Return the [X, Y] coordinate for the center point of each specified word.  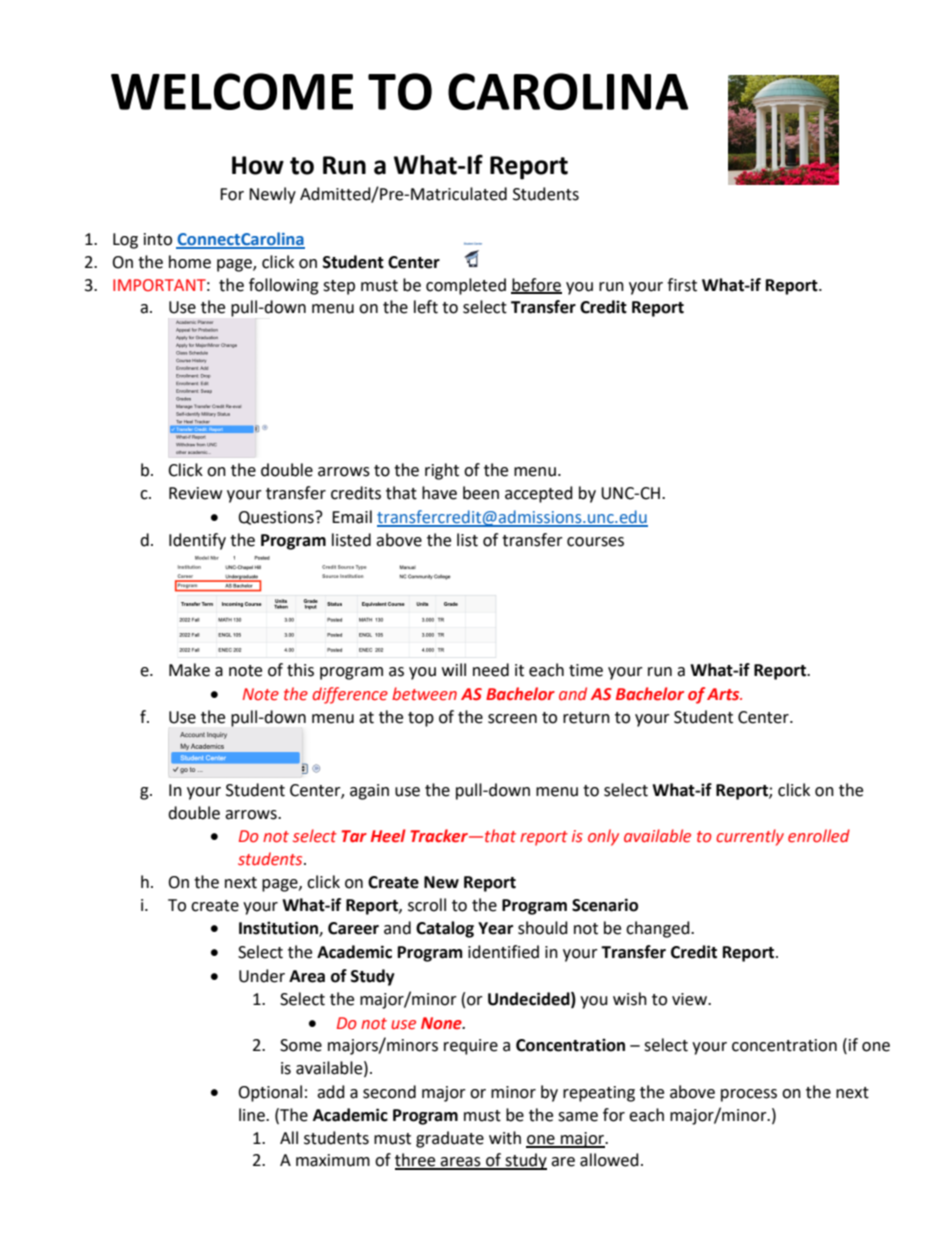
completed [466, 286]
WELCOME [232, 91]
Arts [724, 694]
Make [189, 670]
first [682, 285]
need [491, 670]
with [505, 1138]
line [253, 1115]
